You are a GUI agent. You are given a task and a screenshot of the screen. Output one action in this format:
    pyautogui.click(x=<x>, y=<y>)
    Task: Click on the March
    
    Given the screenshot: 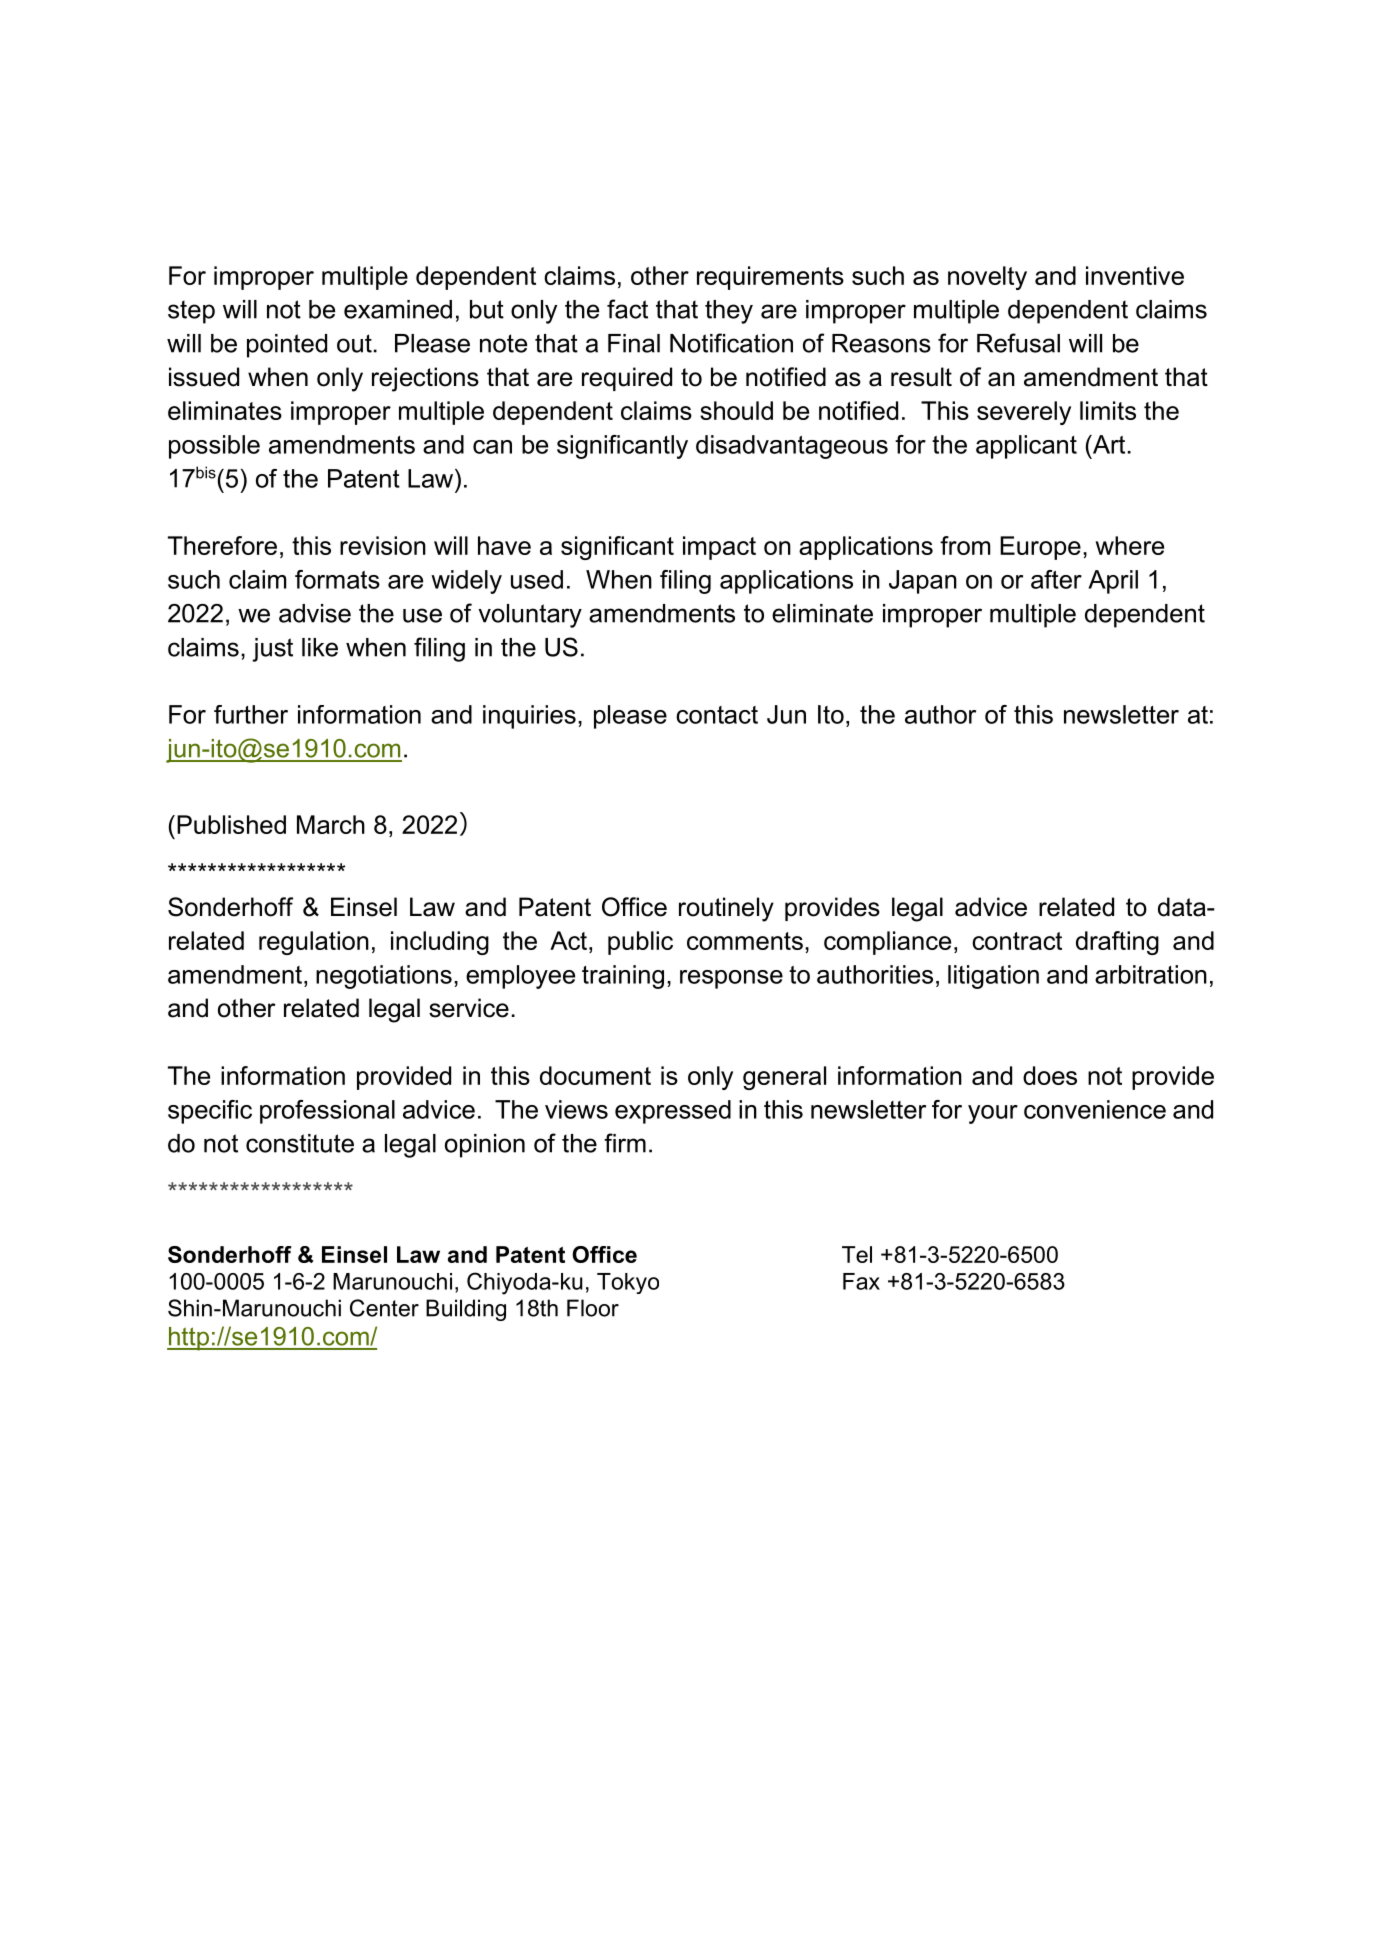 What is the action you would take?
    pyautogui.click(x=331, y=824)
